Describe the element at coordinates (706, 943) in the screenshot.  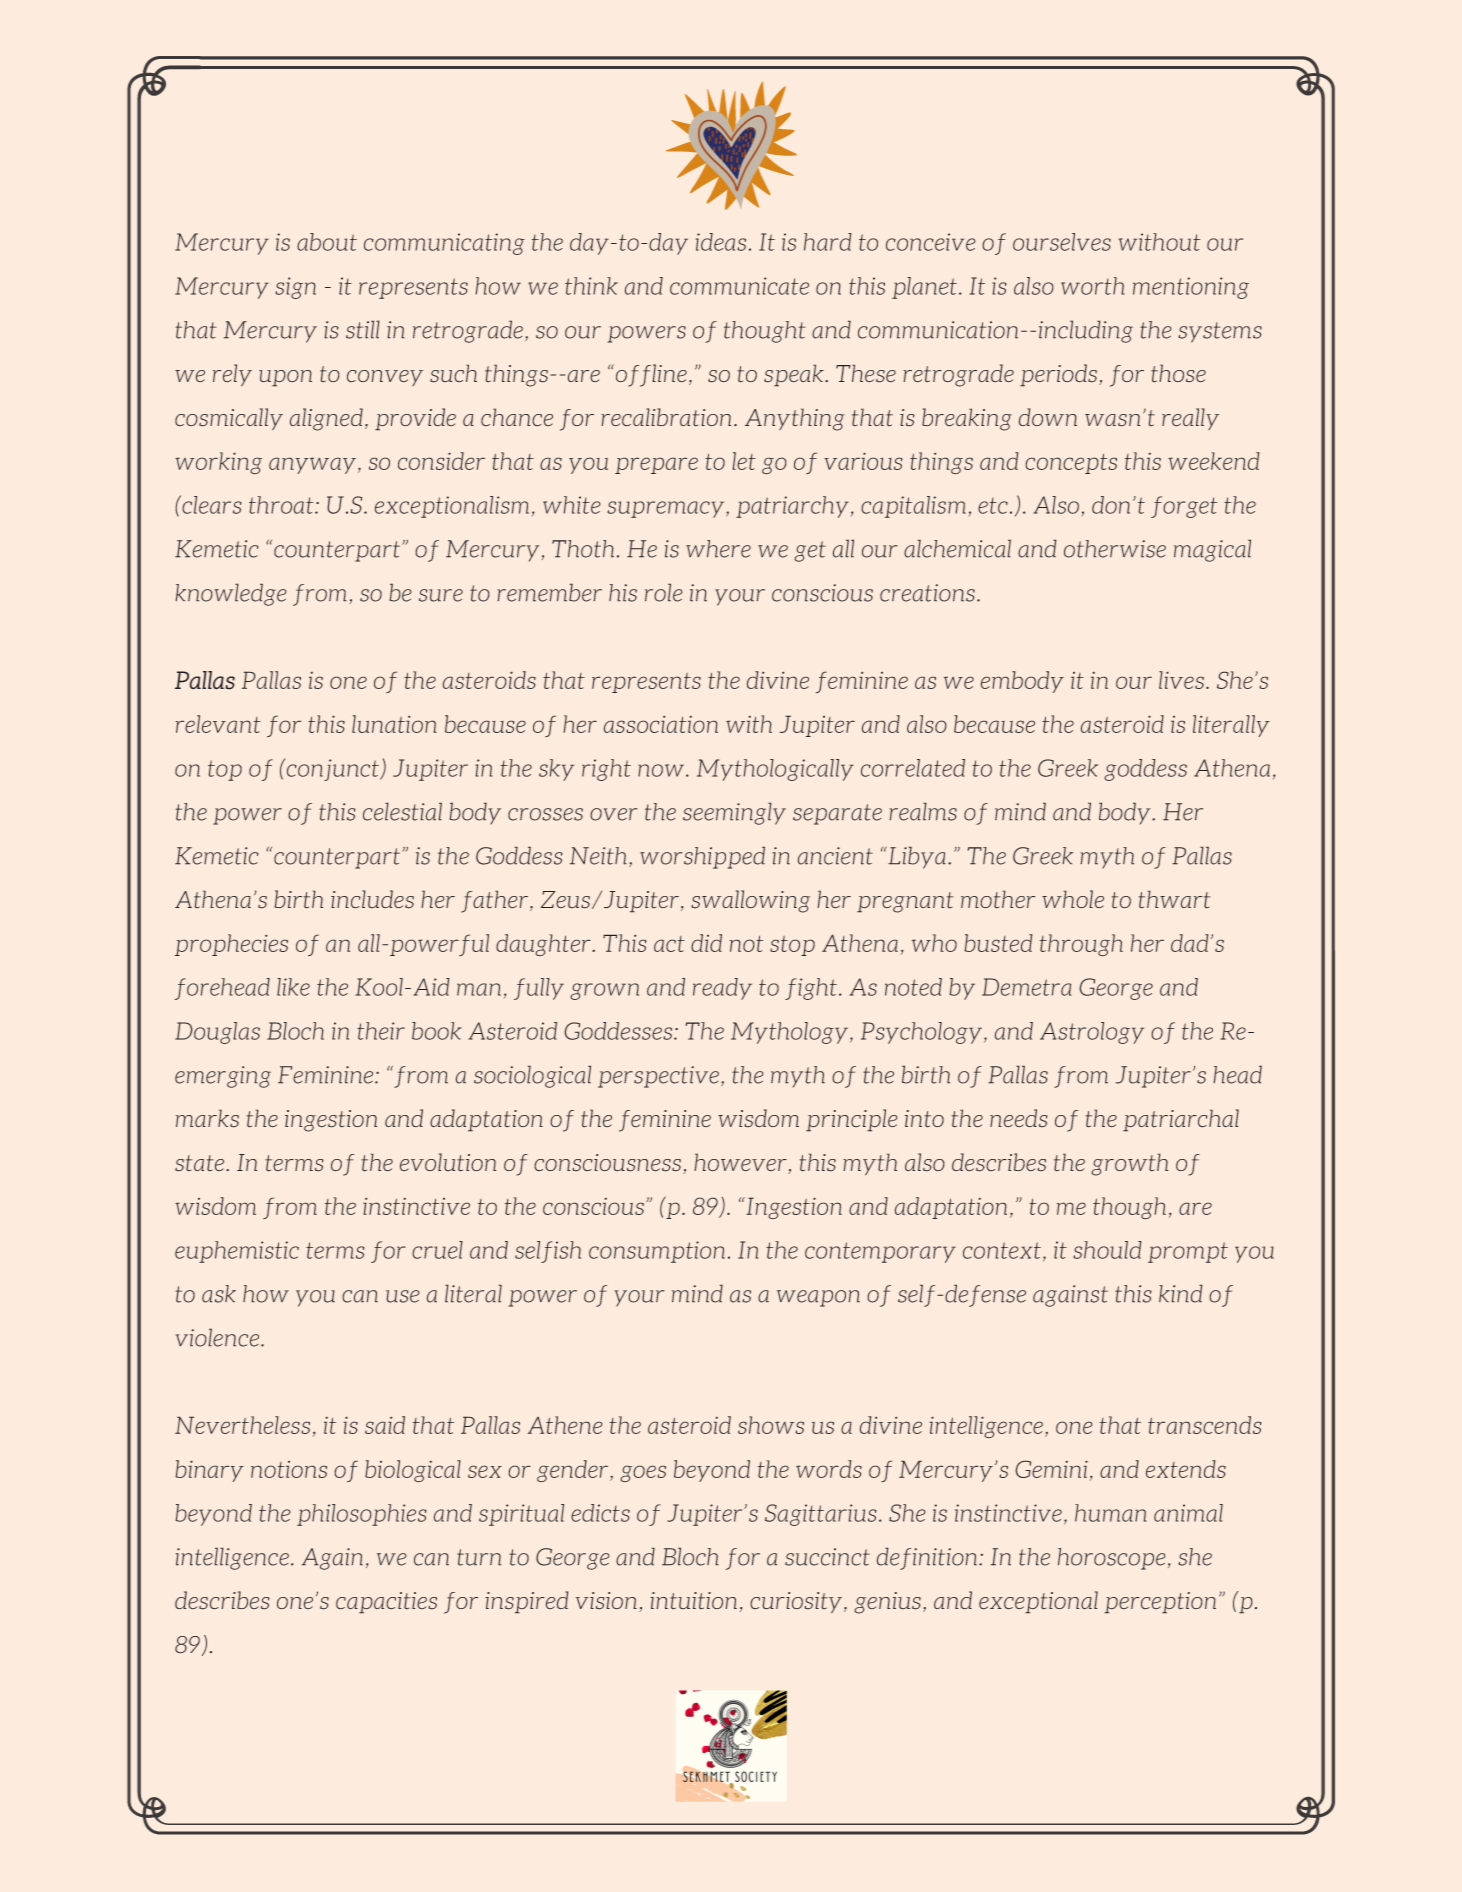
I see `did` at that location.
